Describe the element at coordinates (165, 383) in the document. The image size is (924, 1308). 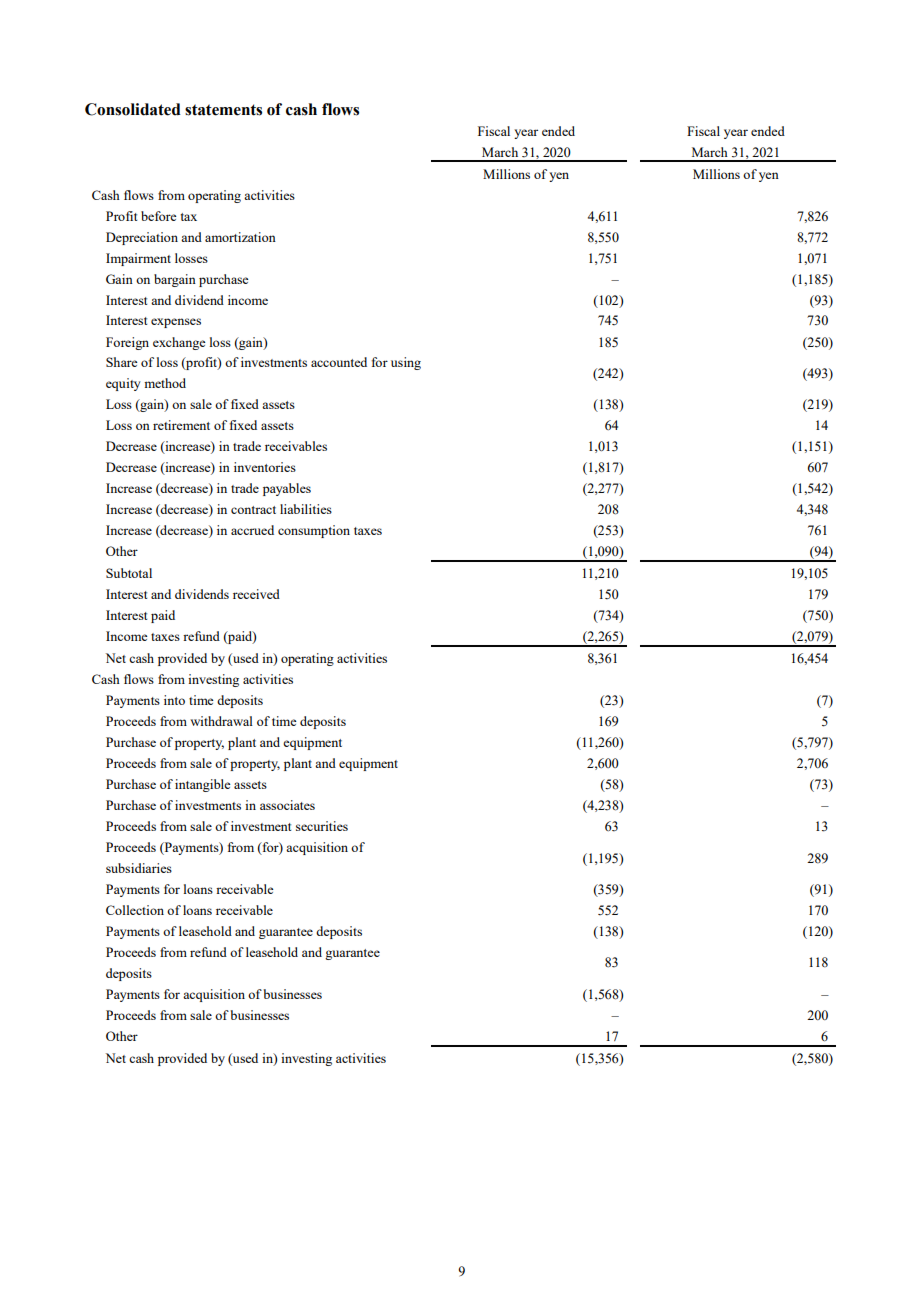
I see `method` at that location.
